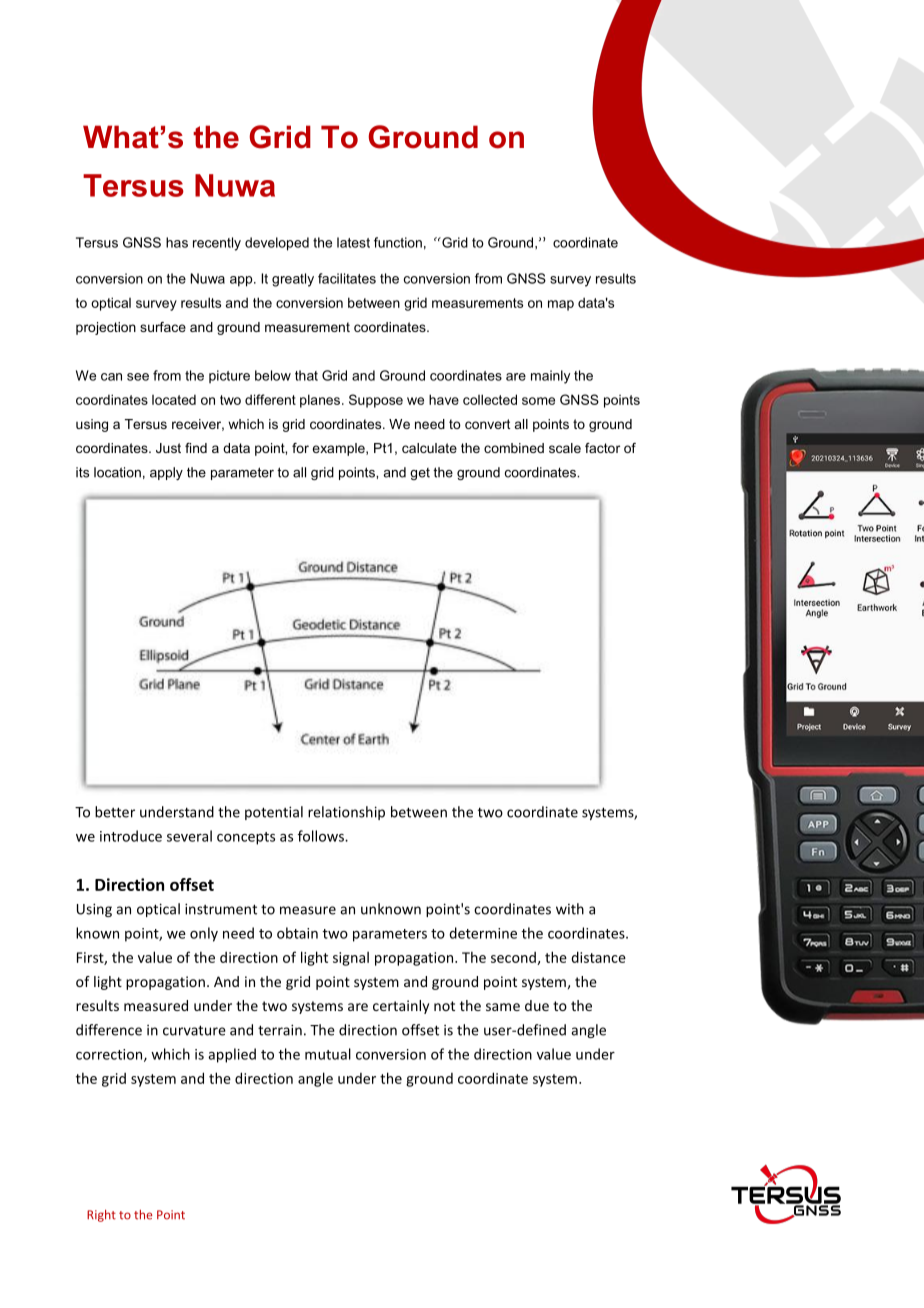 The image size is (924, 1308). What do you see at coordinates (565, 448) in the image?
I see `scale` at bounding box center [565, 448].
